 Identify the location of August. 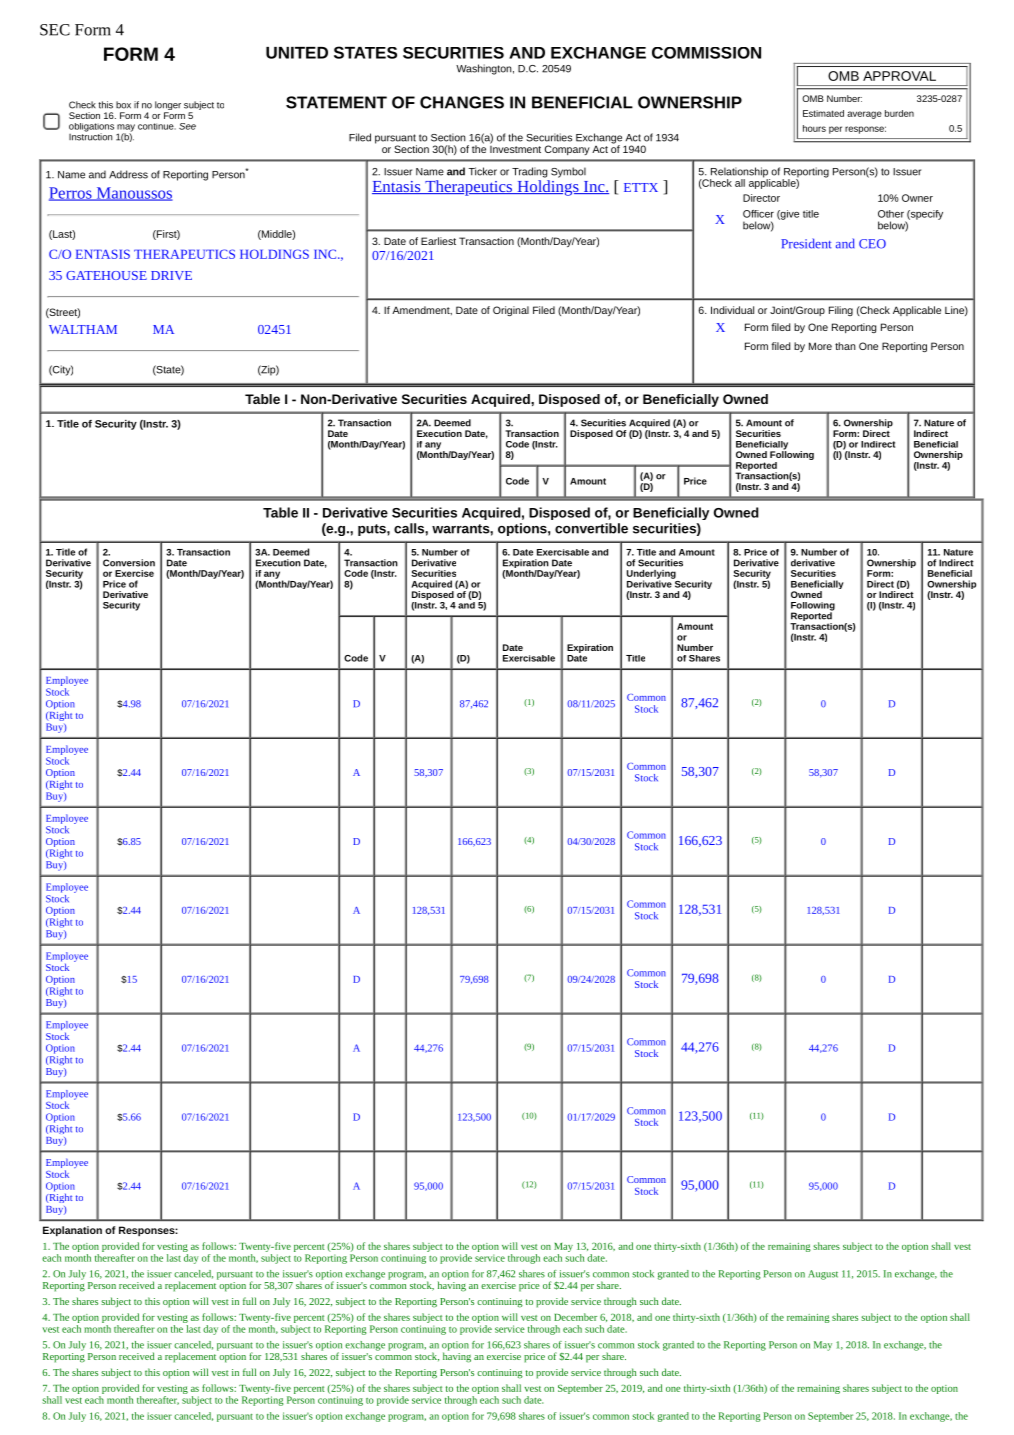
(823, 1275).
